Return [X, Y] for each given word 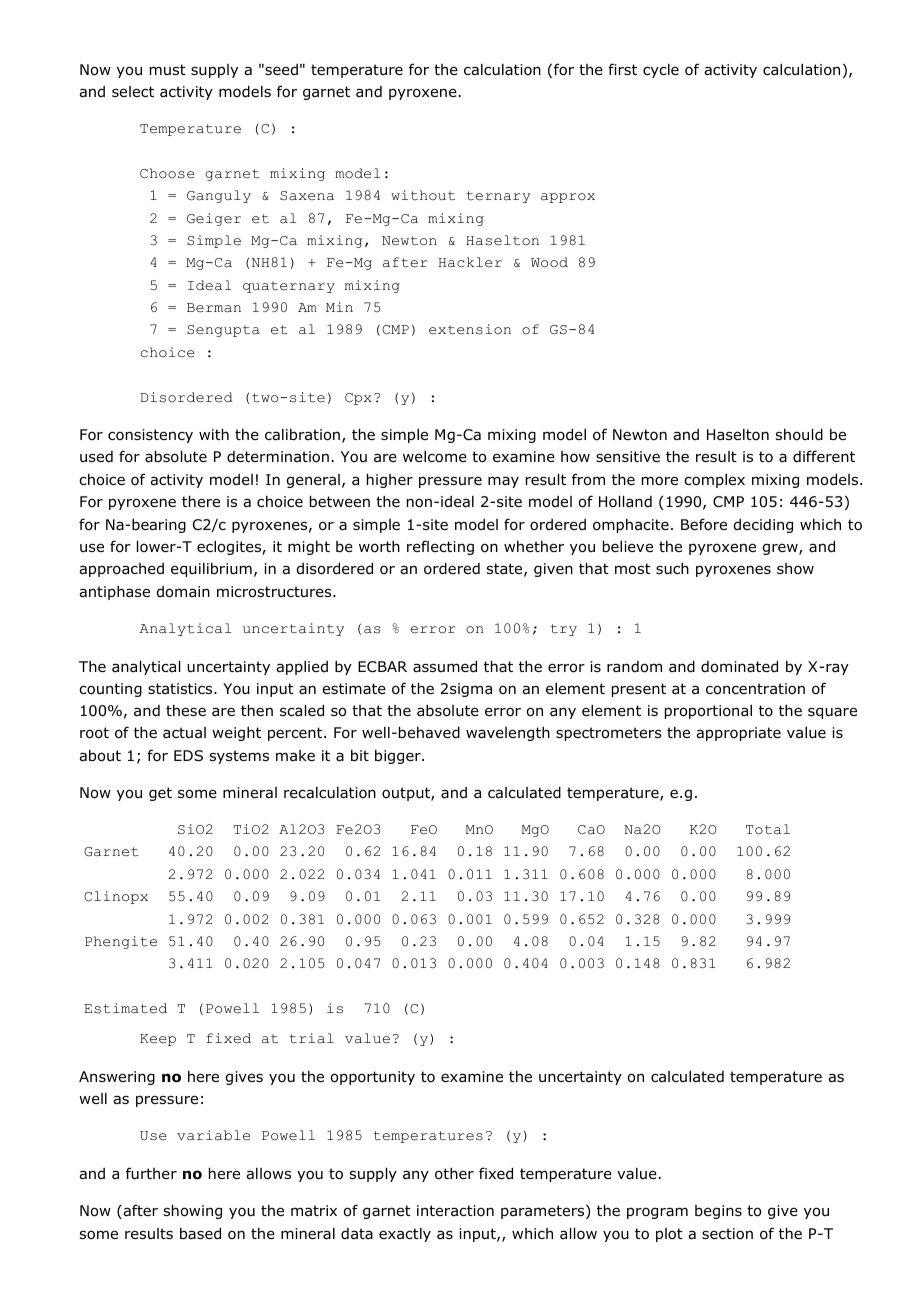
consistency [150, 436]
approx [568, 198]
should [799, 435]
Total [768, 829]
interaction [455, 1211]
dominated [739, 667]
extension [470, 329]
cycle [661, 71]
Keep [158, 1040]
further [151, 1173]
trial [312, 1038]
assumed [445, 667]
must [168, 69]
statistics [181, 689]
